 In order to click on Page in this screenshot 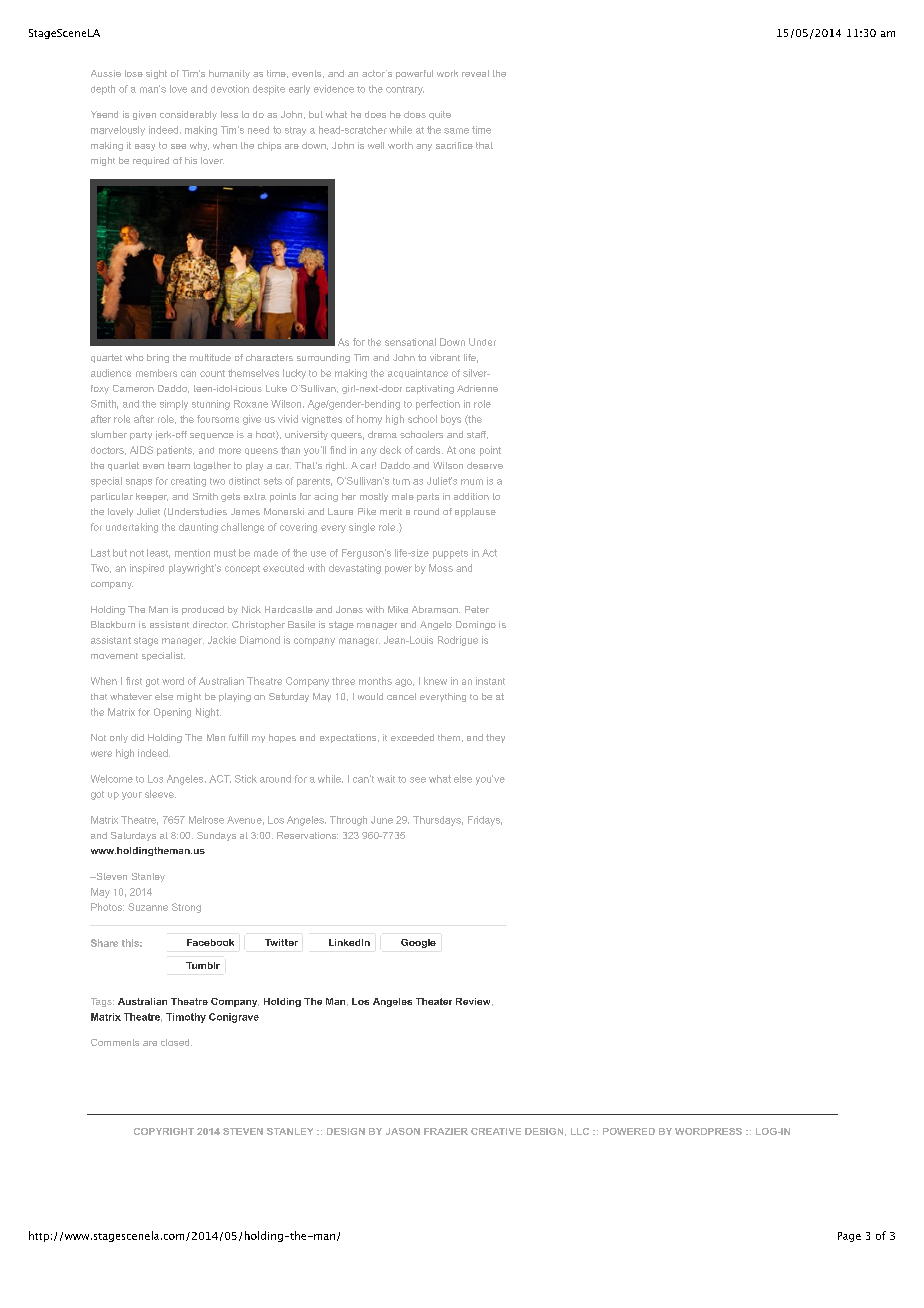, I will do `click(849, 1237)`.
